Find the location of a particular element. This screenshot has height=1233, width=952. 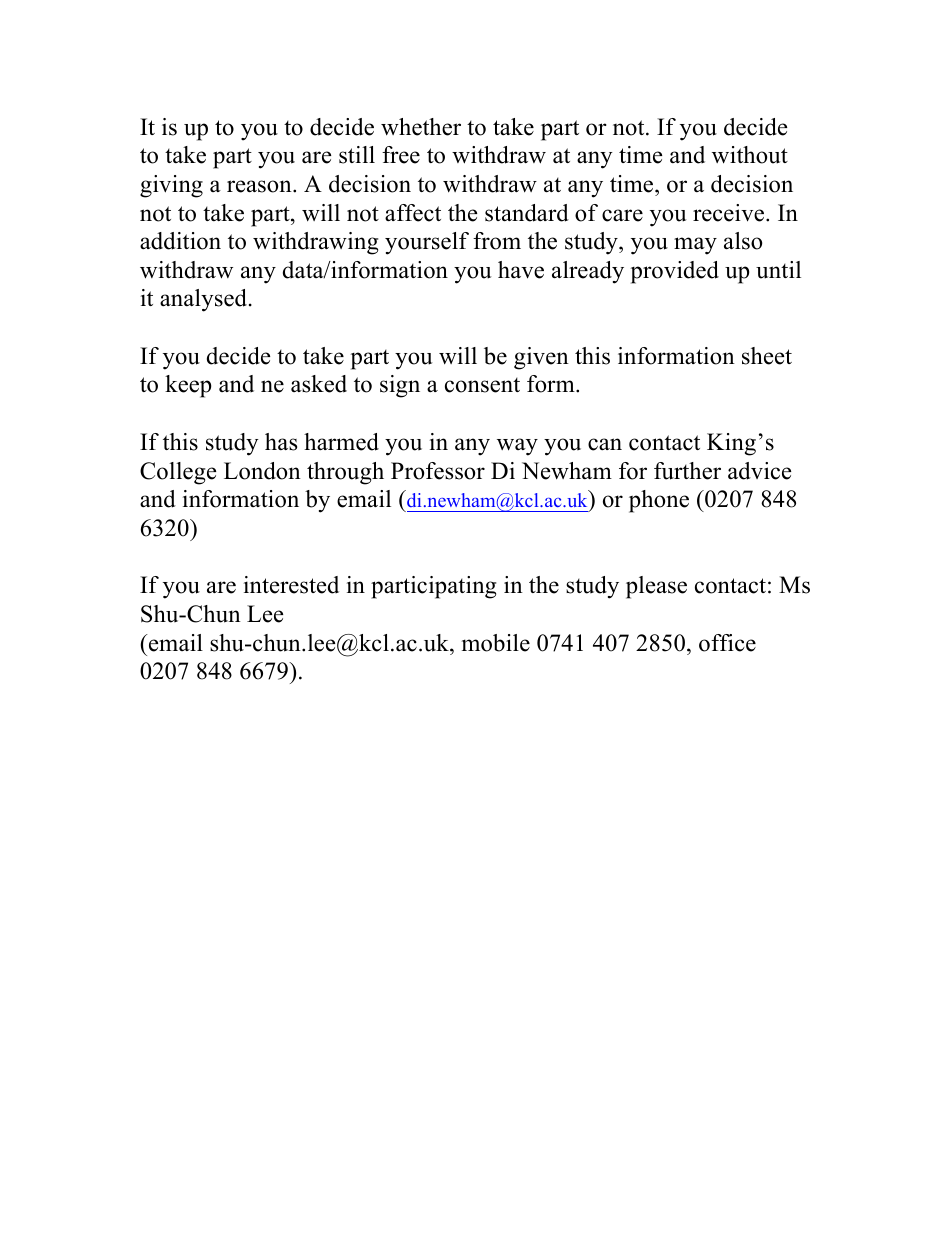

without is located at coordinates (750, 155).
